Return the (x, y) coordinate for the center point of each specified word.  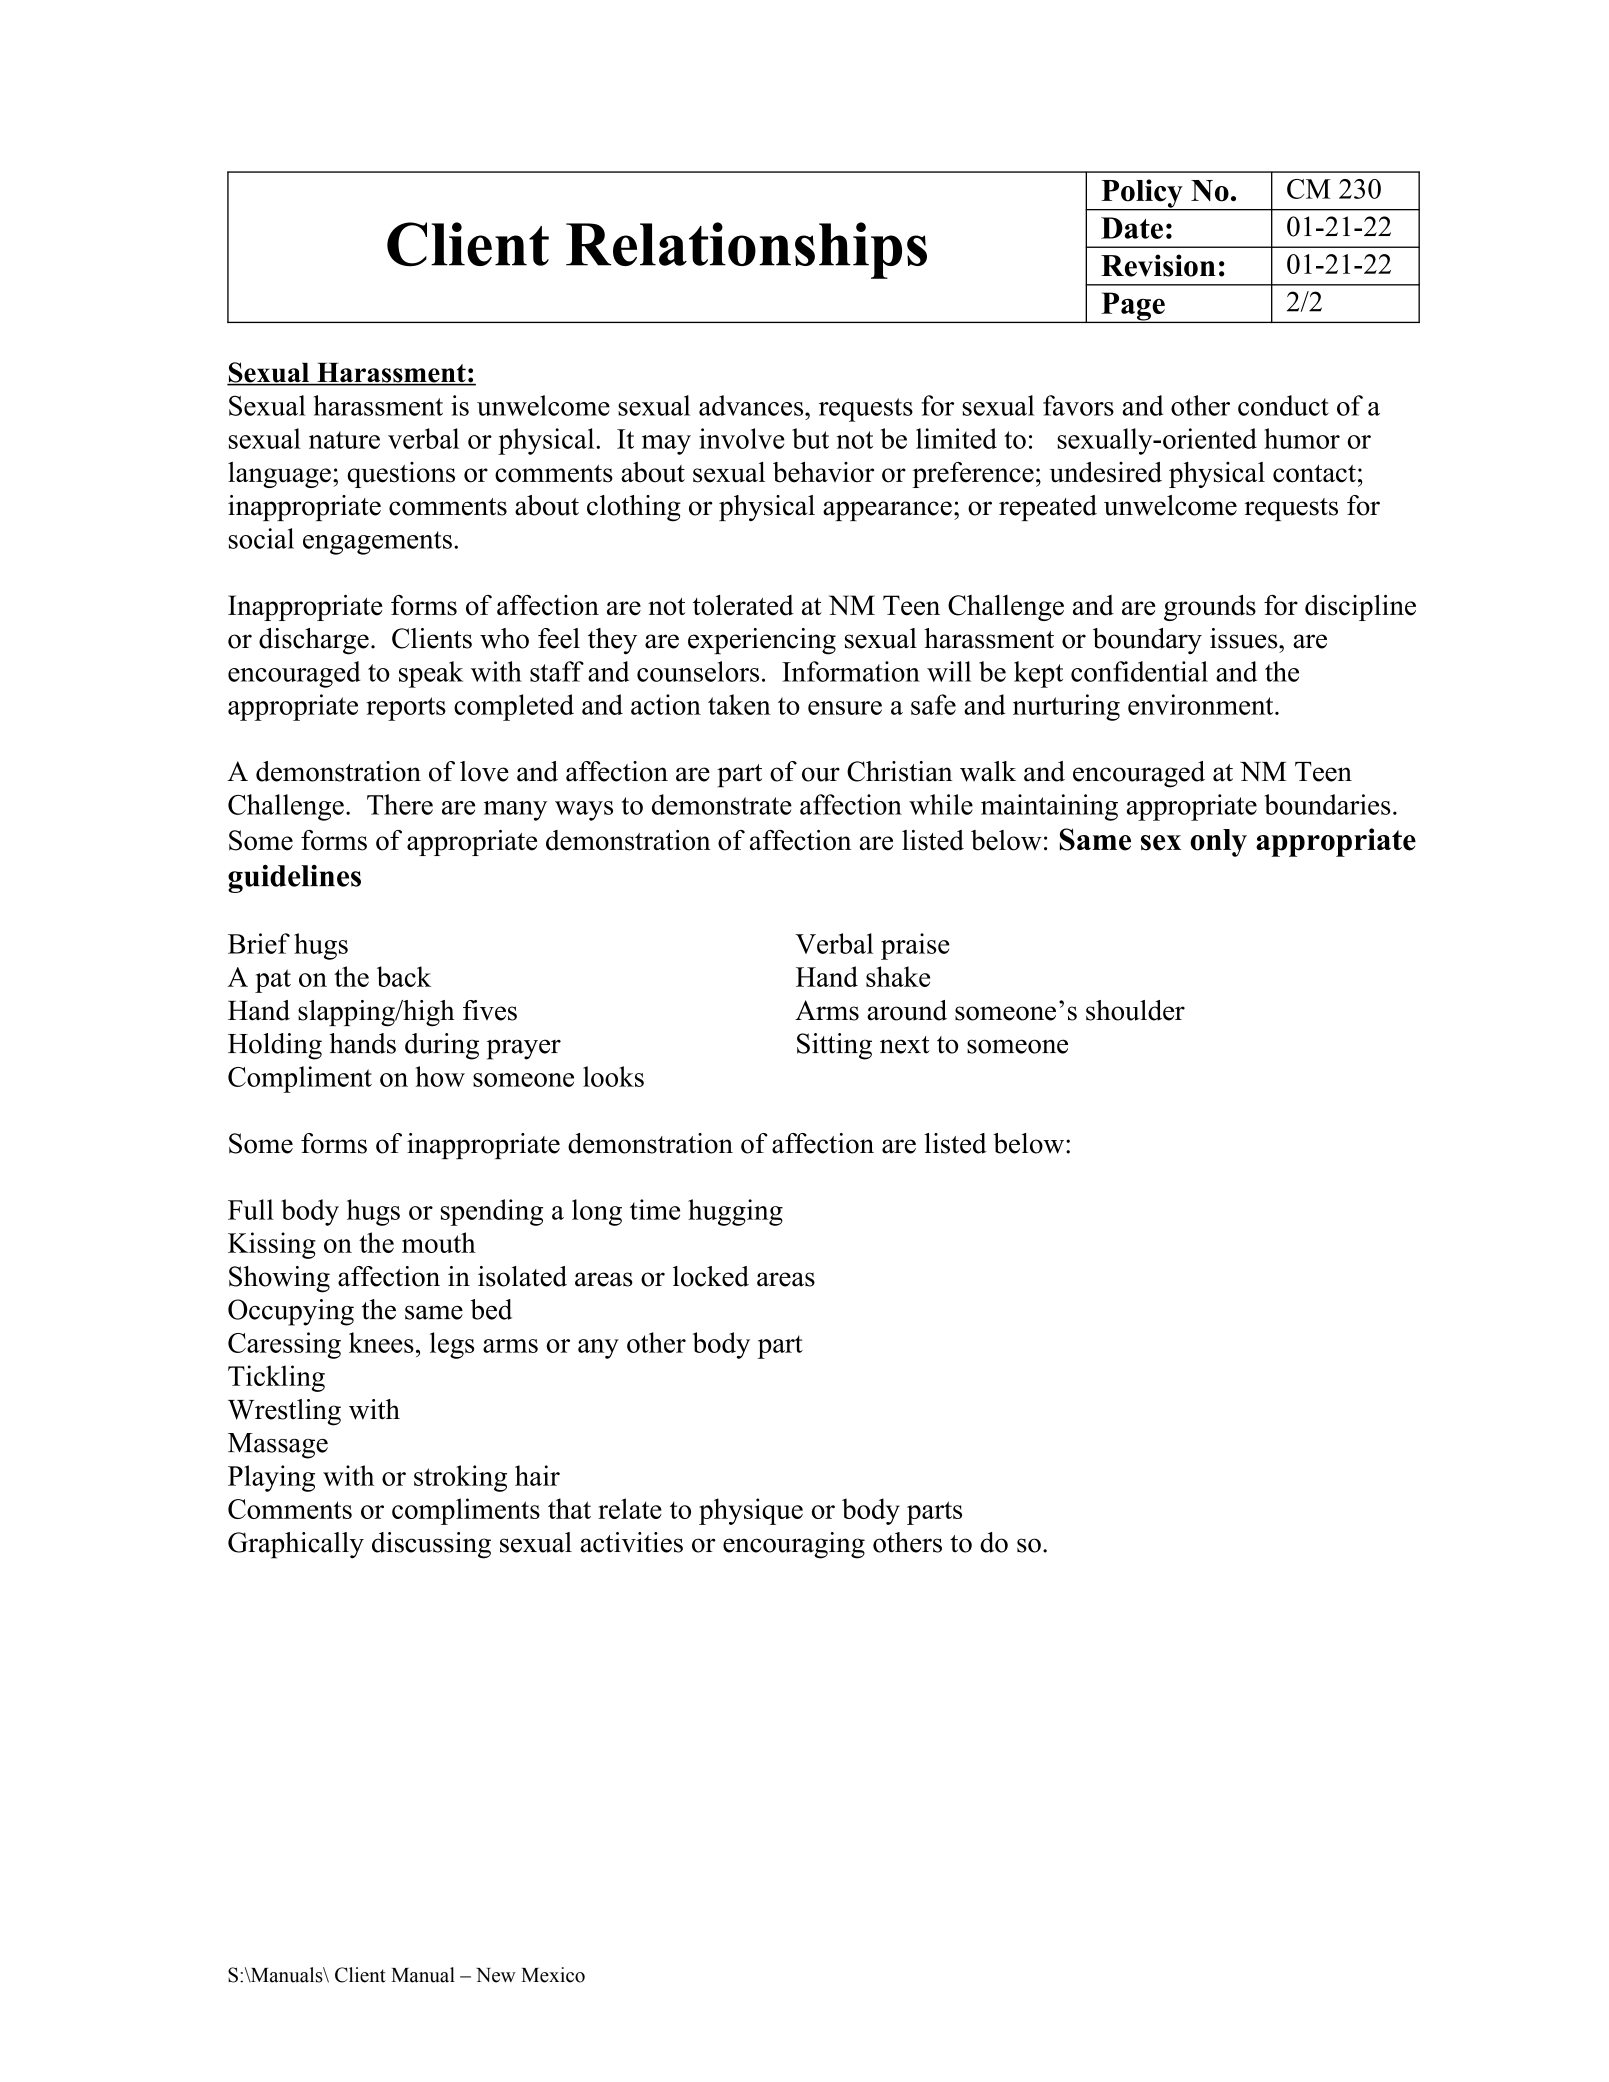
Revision (1158, 265)
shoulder (1135, 1010)
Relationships (746, 250)
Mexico (553, 1975)
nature (344, 440)
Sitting (834, 1046)
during (442, 1046)
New (496, 1975)
